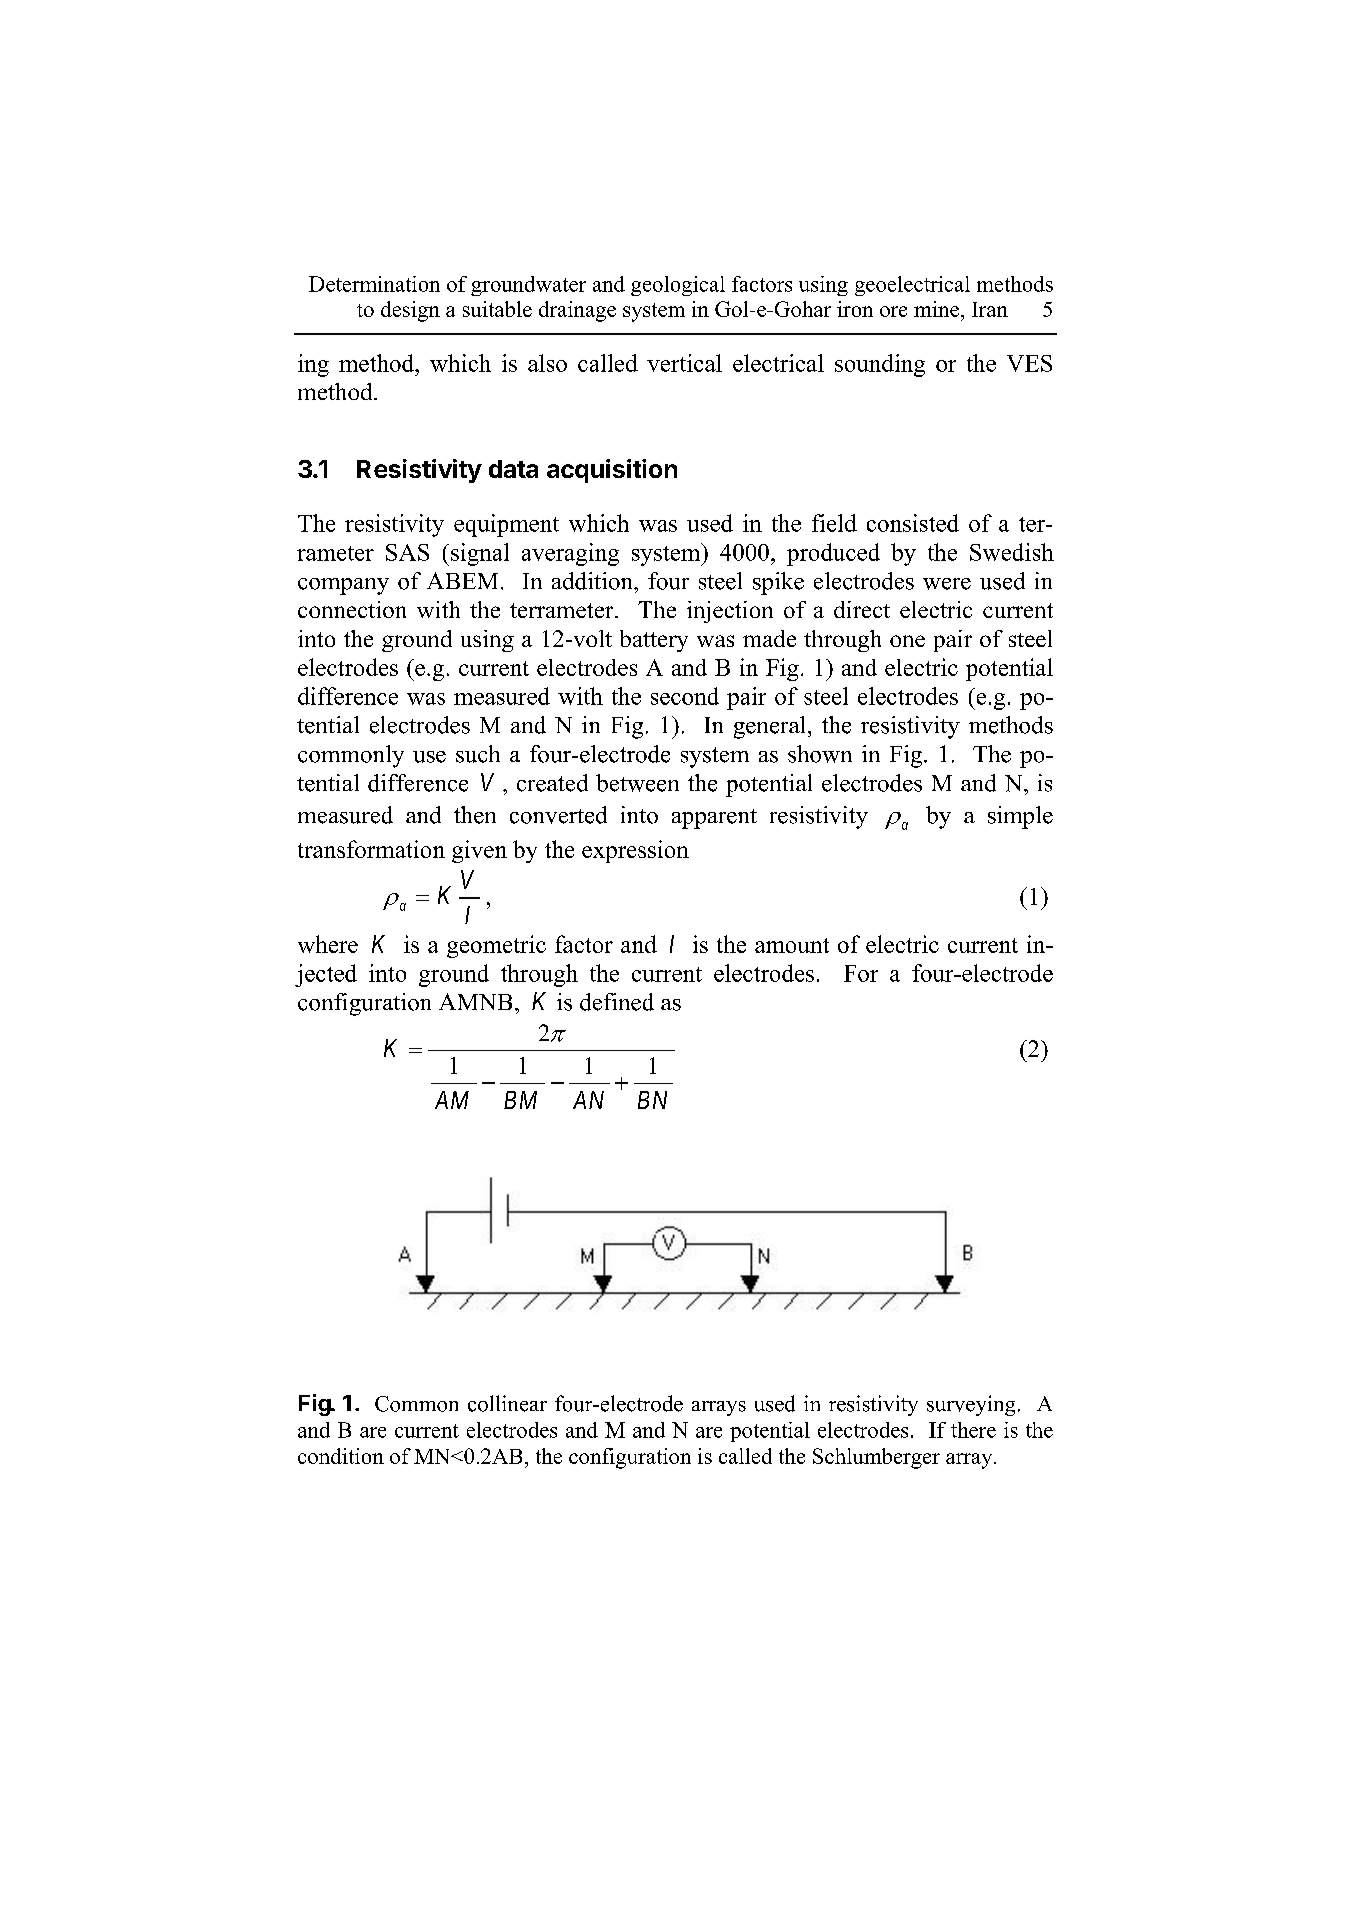 This screenshot has height=1919, width=1357. Describe the element at coordinates (971, 1405) in the screenshot. I see `surveying` at that location.
